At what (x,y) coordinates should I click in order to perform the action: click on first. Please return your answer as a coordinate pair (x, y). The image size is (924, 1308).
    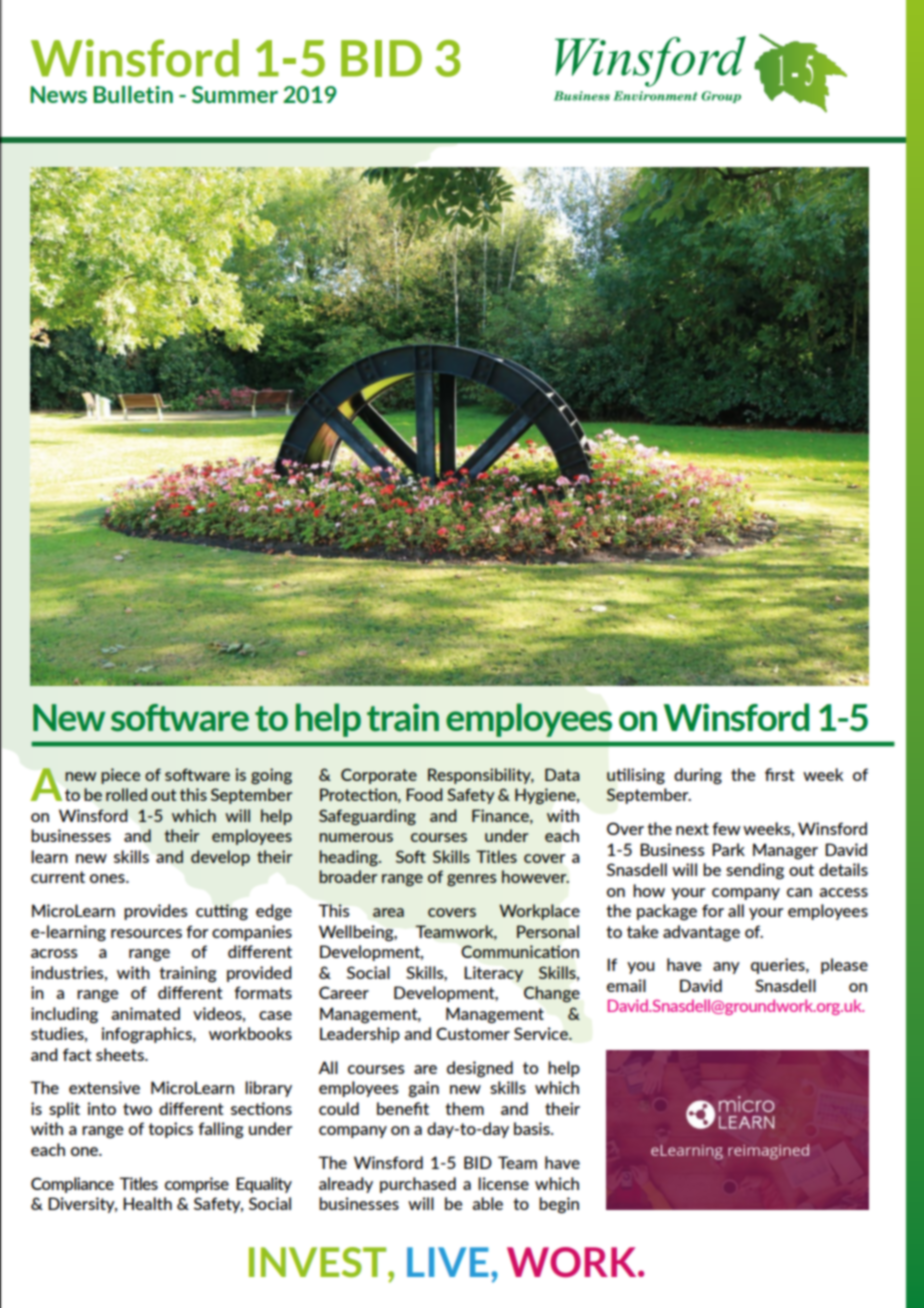
    Looking at the image, I should click on (780, 774).
